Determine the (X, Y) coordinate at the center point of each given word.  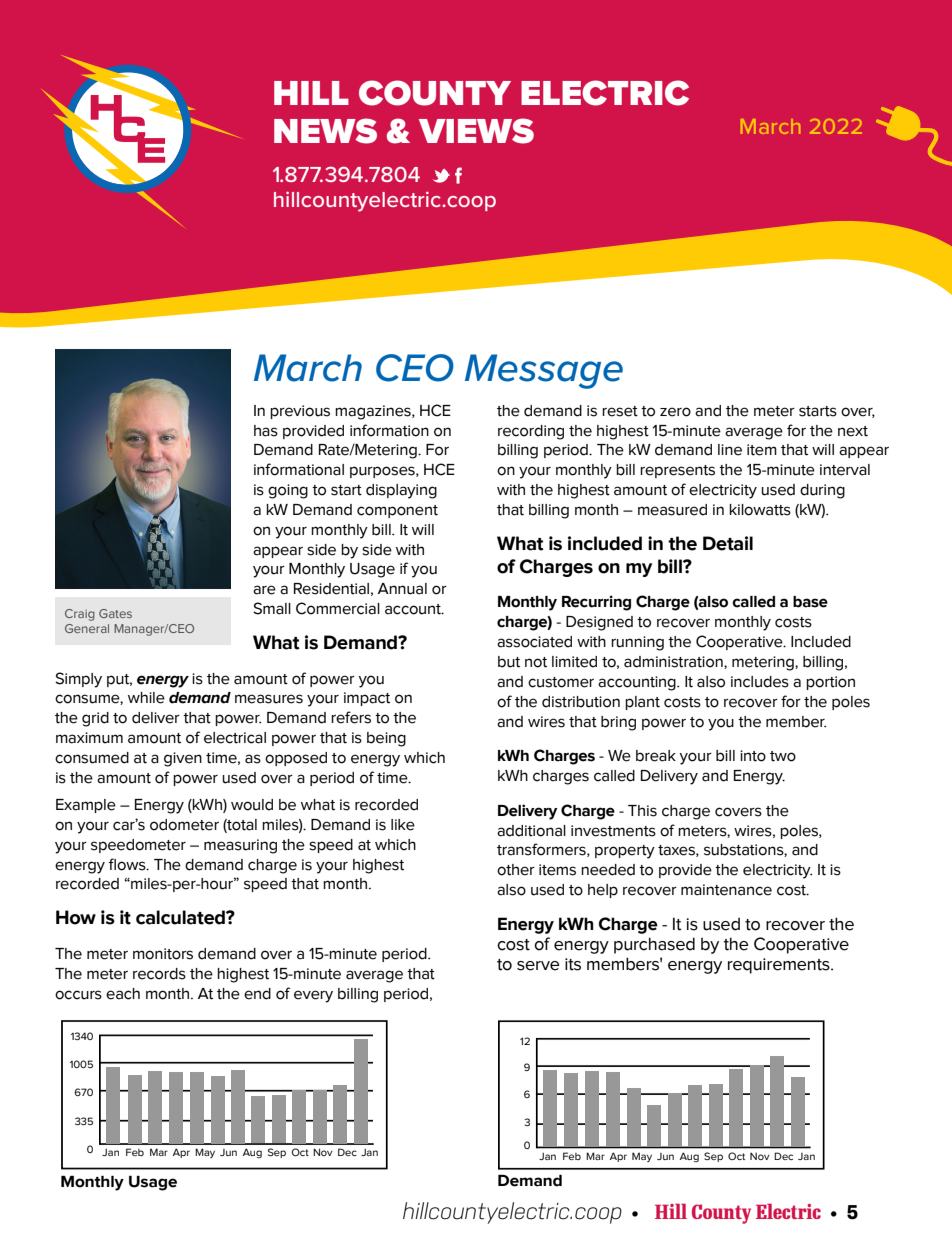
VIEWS (476, 131)
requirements (780, 966)
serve (538, 966)
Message (544, 371)
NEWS (325, 131)
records (159, 974)
